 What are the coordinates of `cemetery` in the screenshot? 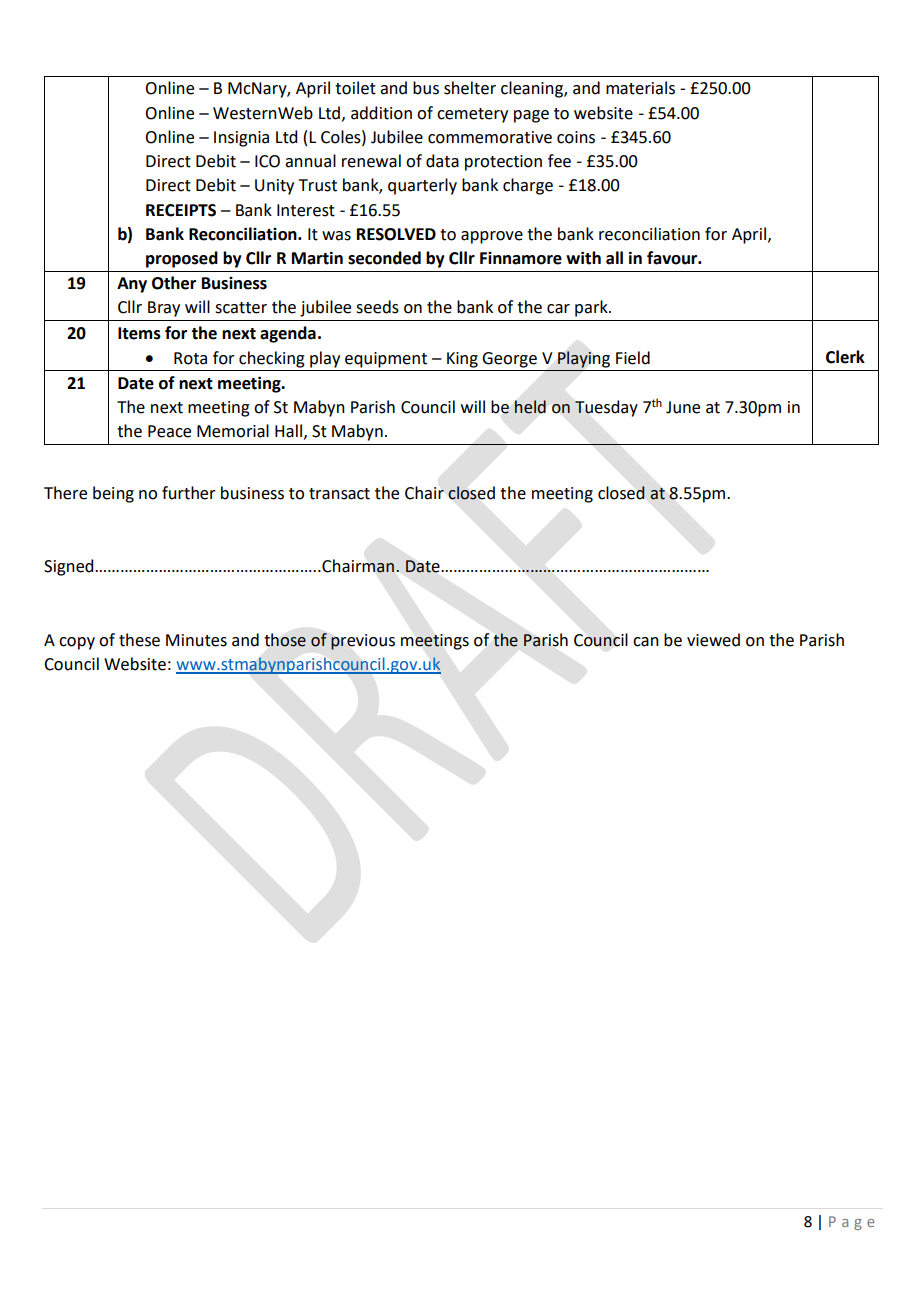 It's located at (472, 115).
